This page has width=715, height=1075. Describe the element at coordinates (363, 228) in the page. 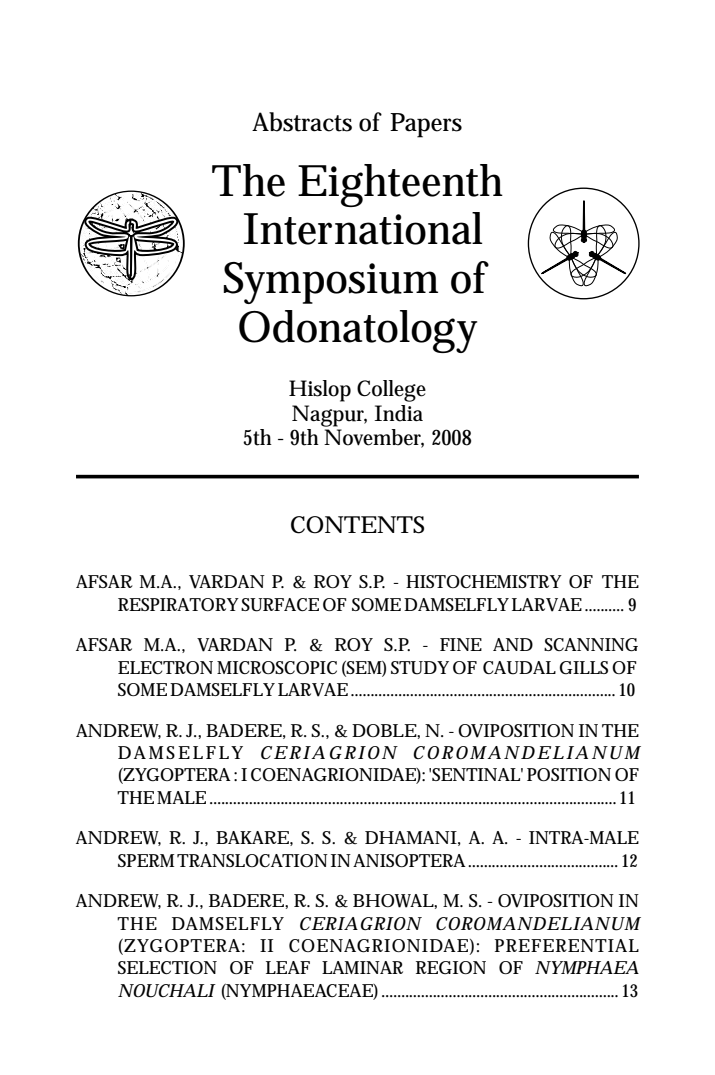

I see `International` at that location.
